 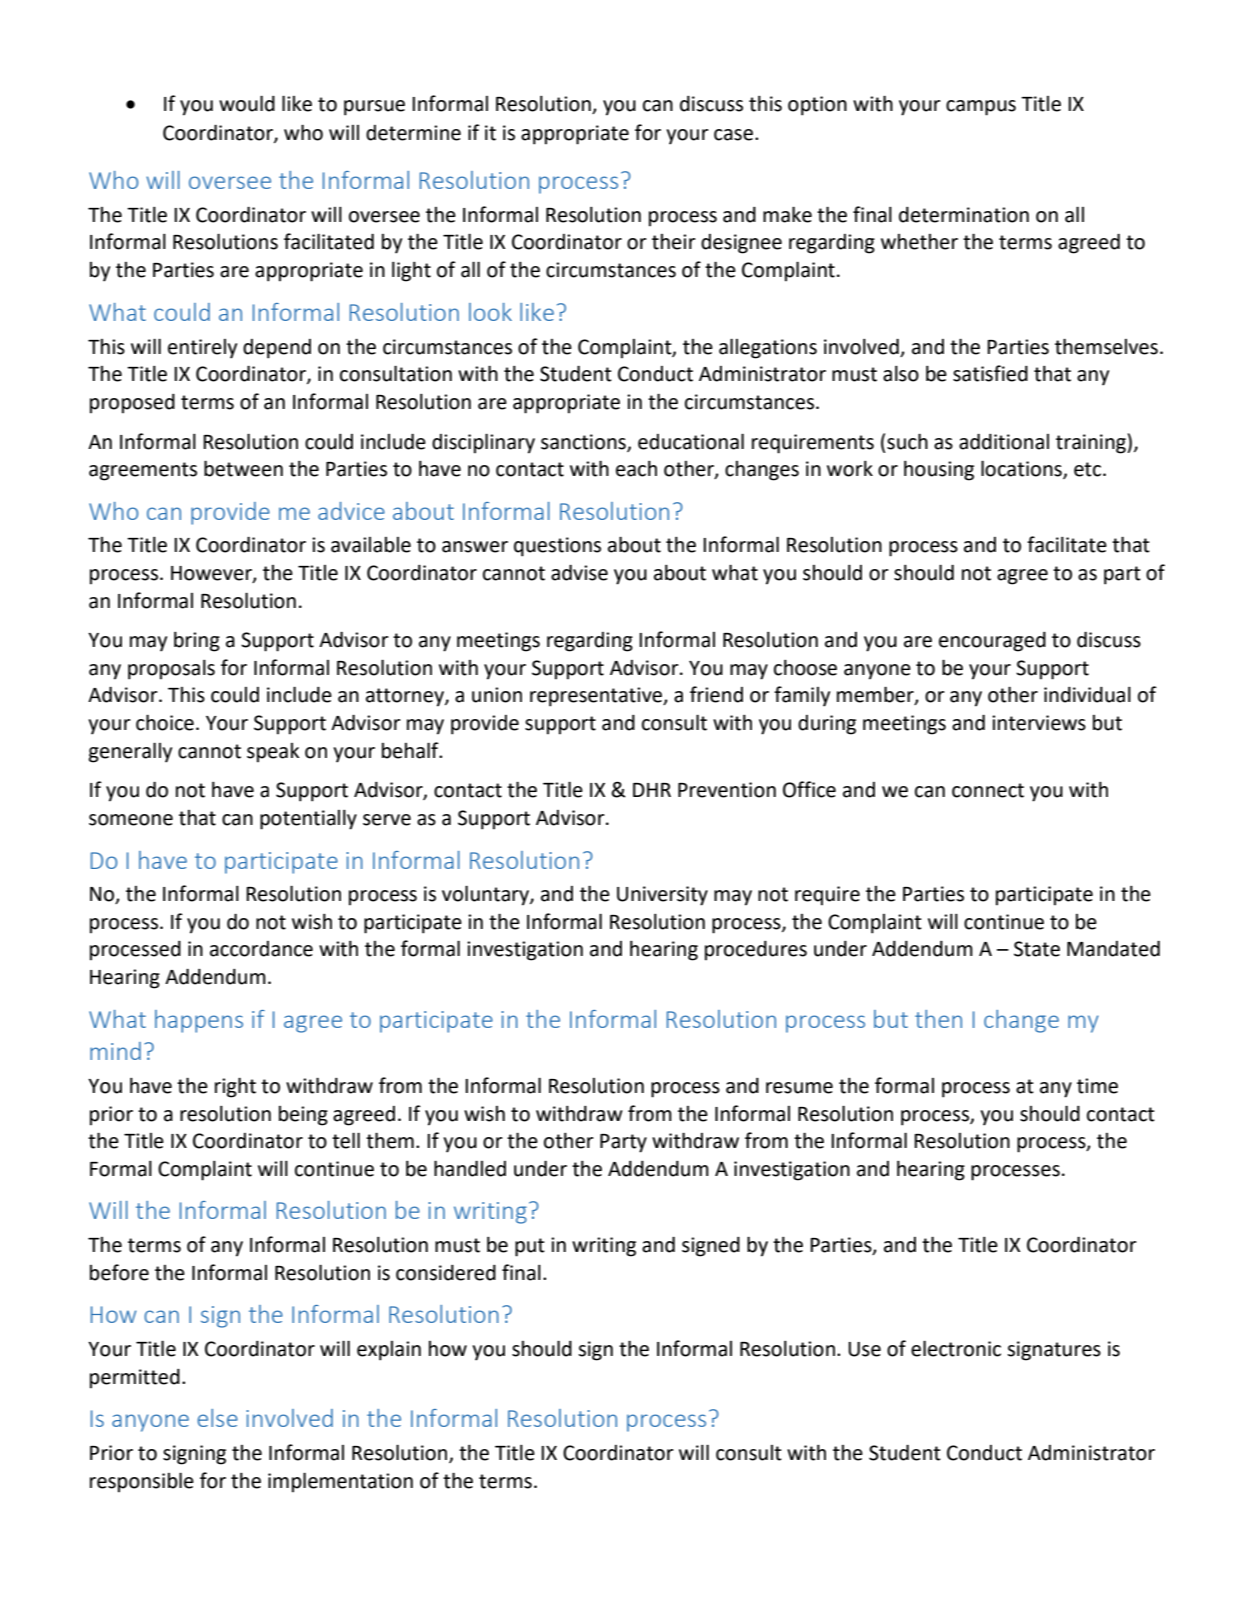 What do you see at coordinates (217, 1418) in the document?
I see `else` at bounding box center [217, 1418].
